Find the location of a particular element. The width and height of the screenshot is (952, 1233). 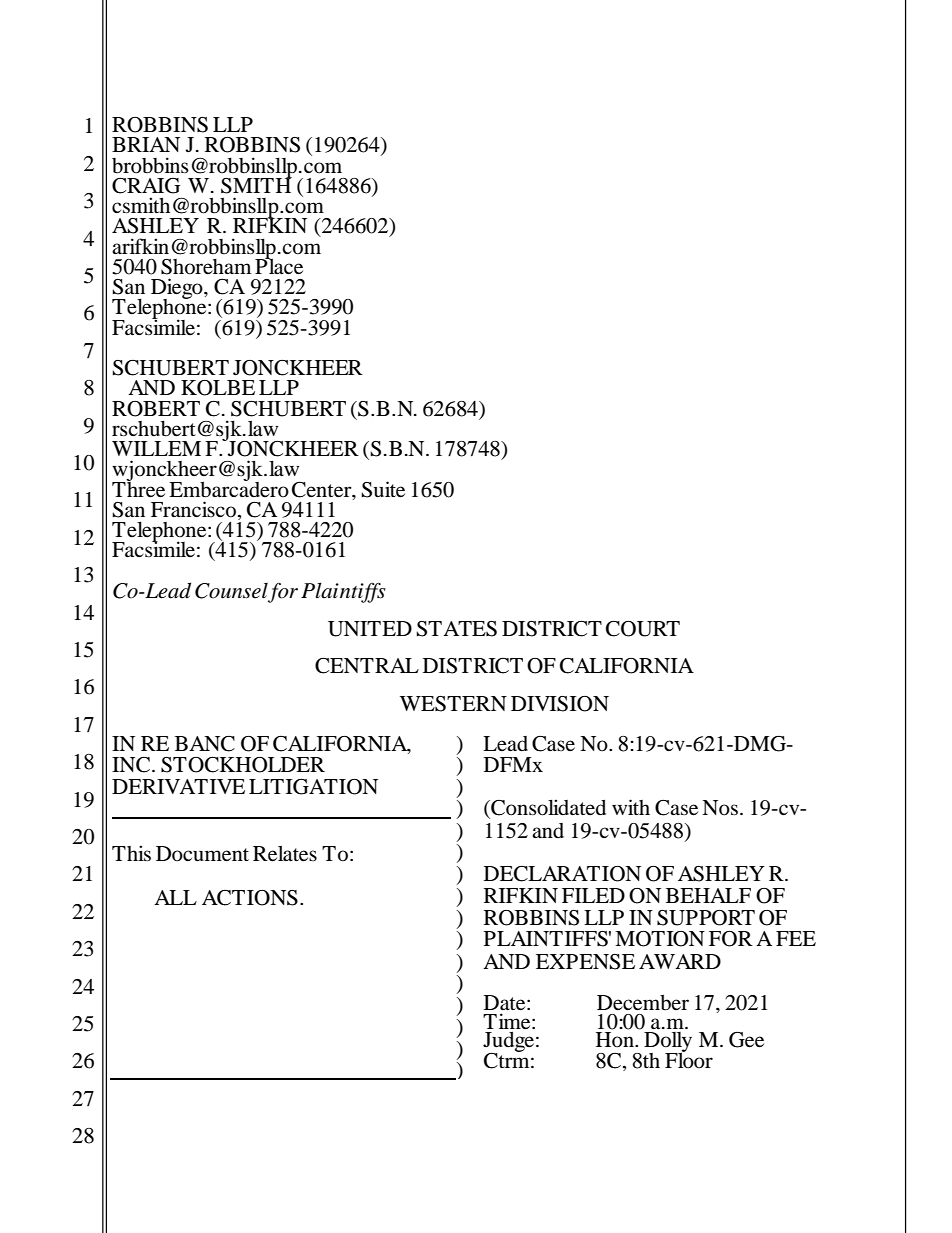

STATES is located at coordinates (457, 629).
